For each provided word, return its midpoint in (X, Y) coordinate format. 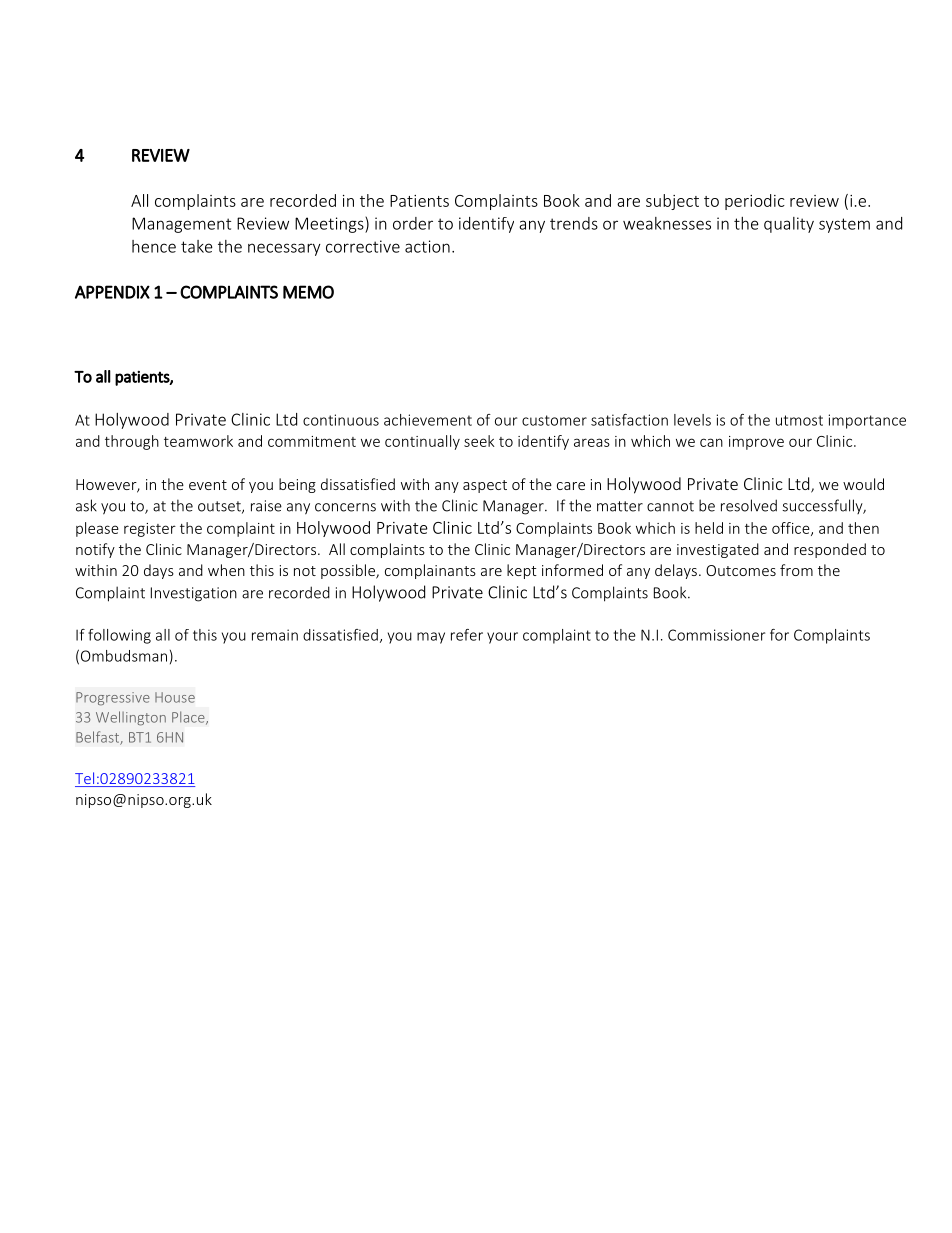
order (413, 223)
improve (756, 443)
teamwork (198, 441)
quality (789, 225)
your (502, 638)
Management (181, 225)
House (175, 697)
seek (479, 441)
